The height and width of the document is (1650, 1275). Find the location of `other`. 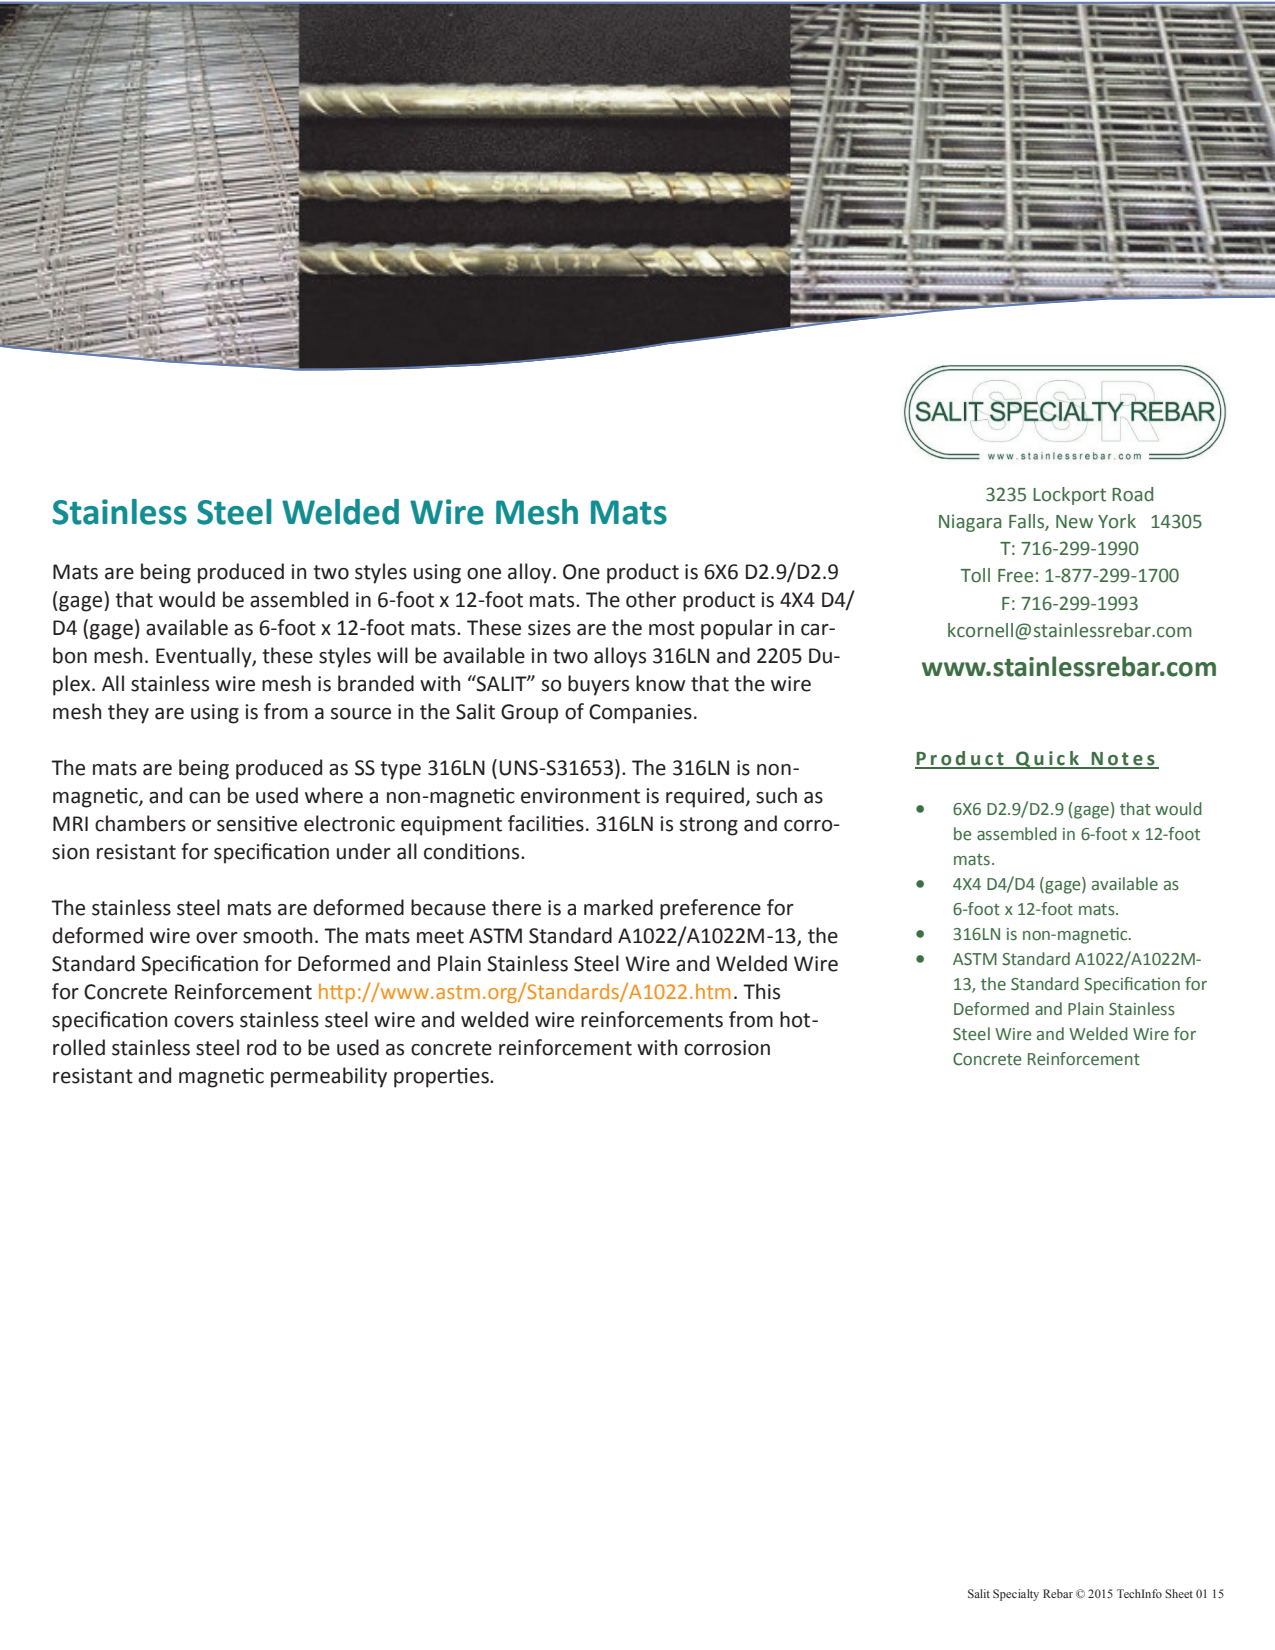

other is located at coordinates (651, 599).
